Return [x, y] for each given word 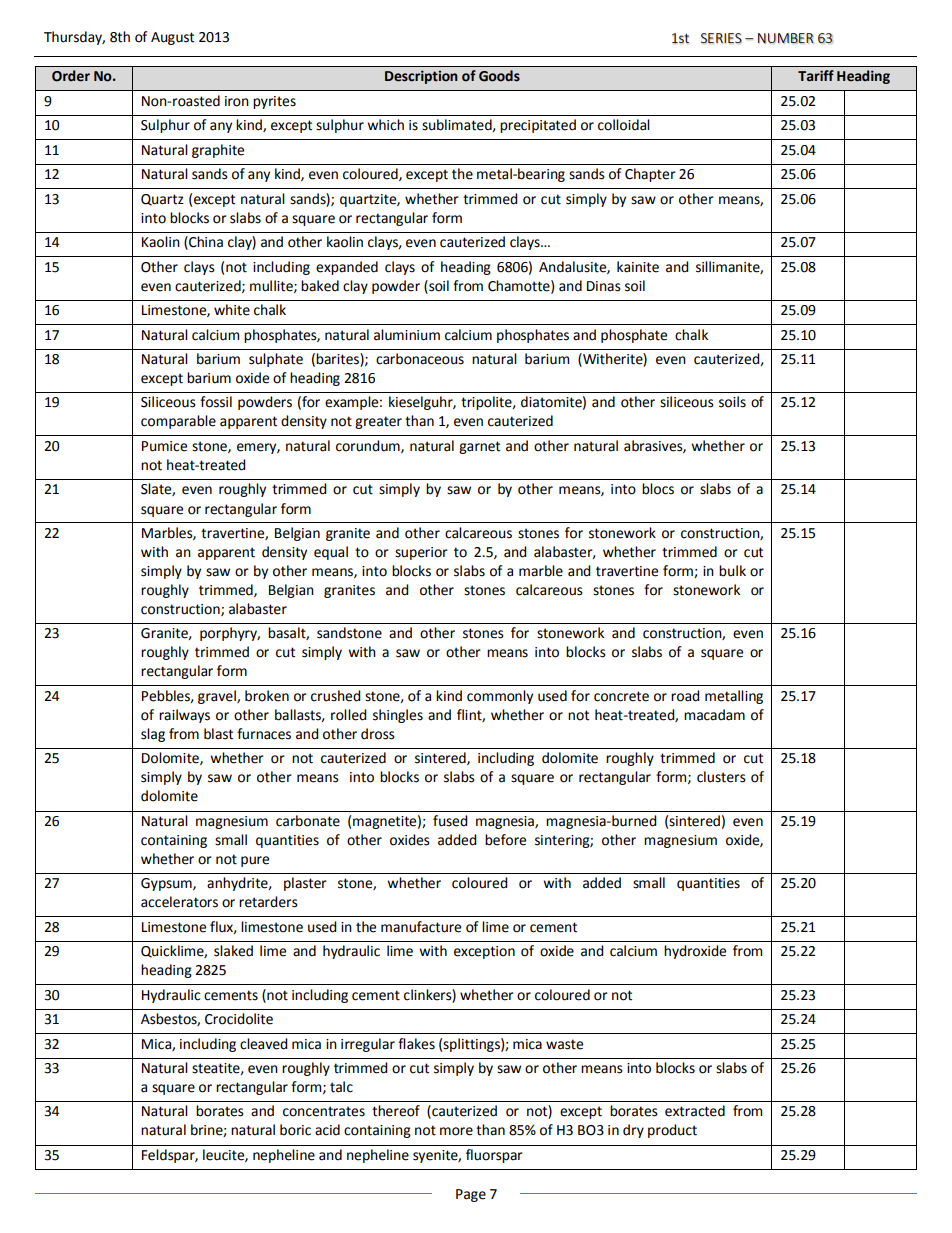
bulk [732, 571]
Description [421, 77]
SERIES [721, 38]
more [456, 1131]
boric [295, 1130]
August [172, 38]
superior [421, 553]
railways [184, 716]
